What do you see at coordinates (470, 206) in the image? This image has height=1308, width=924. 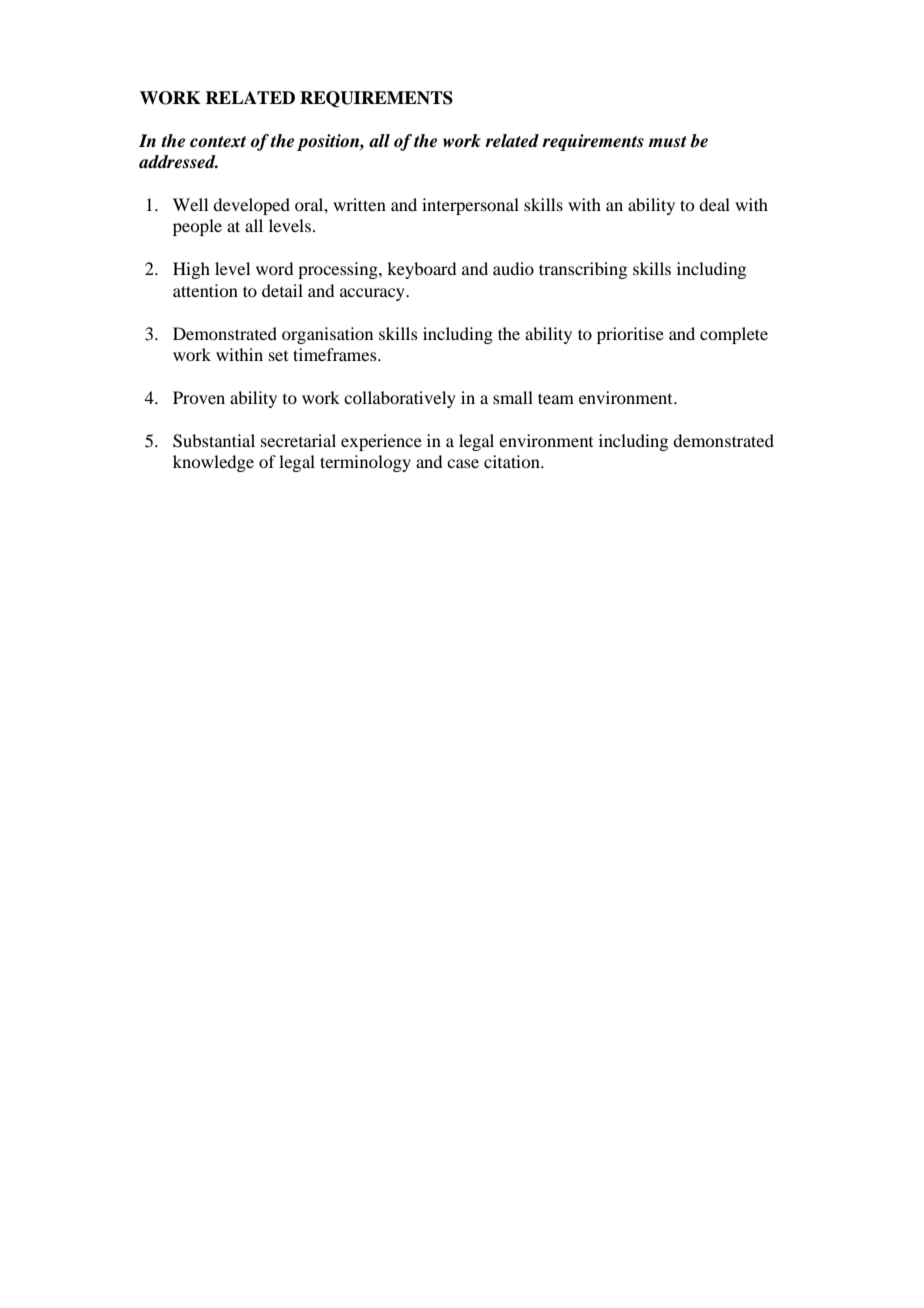 I see `interpersonal` at bounding box center [470, 206].
